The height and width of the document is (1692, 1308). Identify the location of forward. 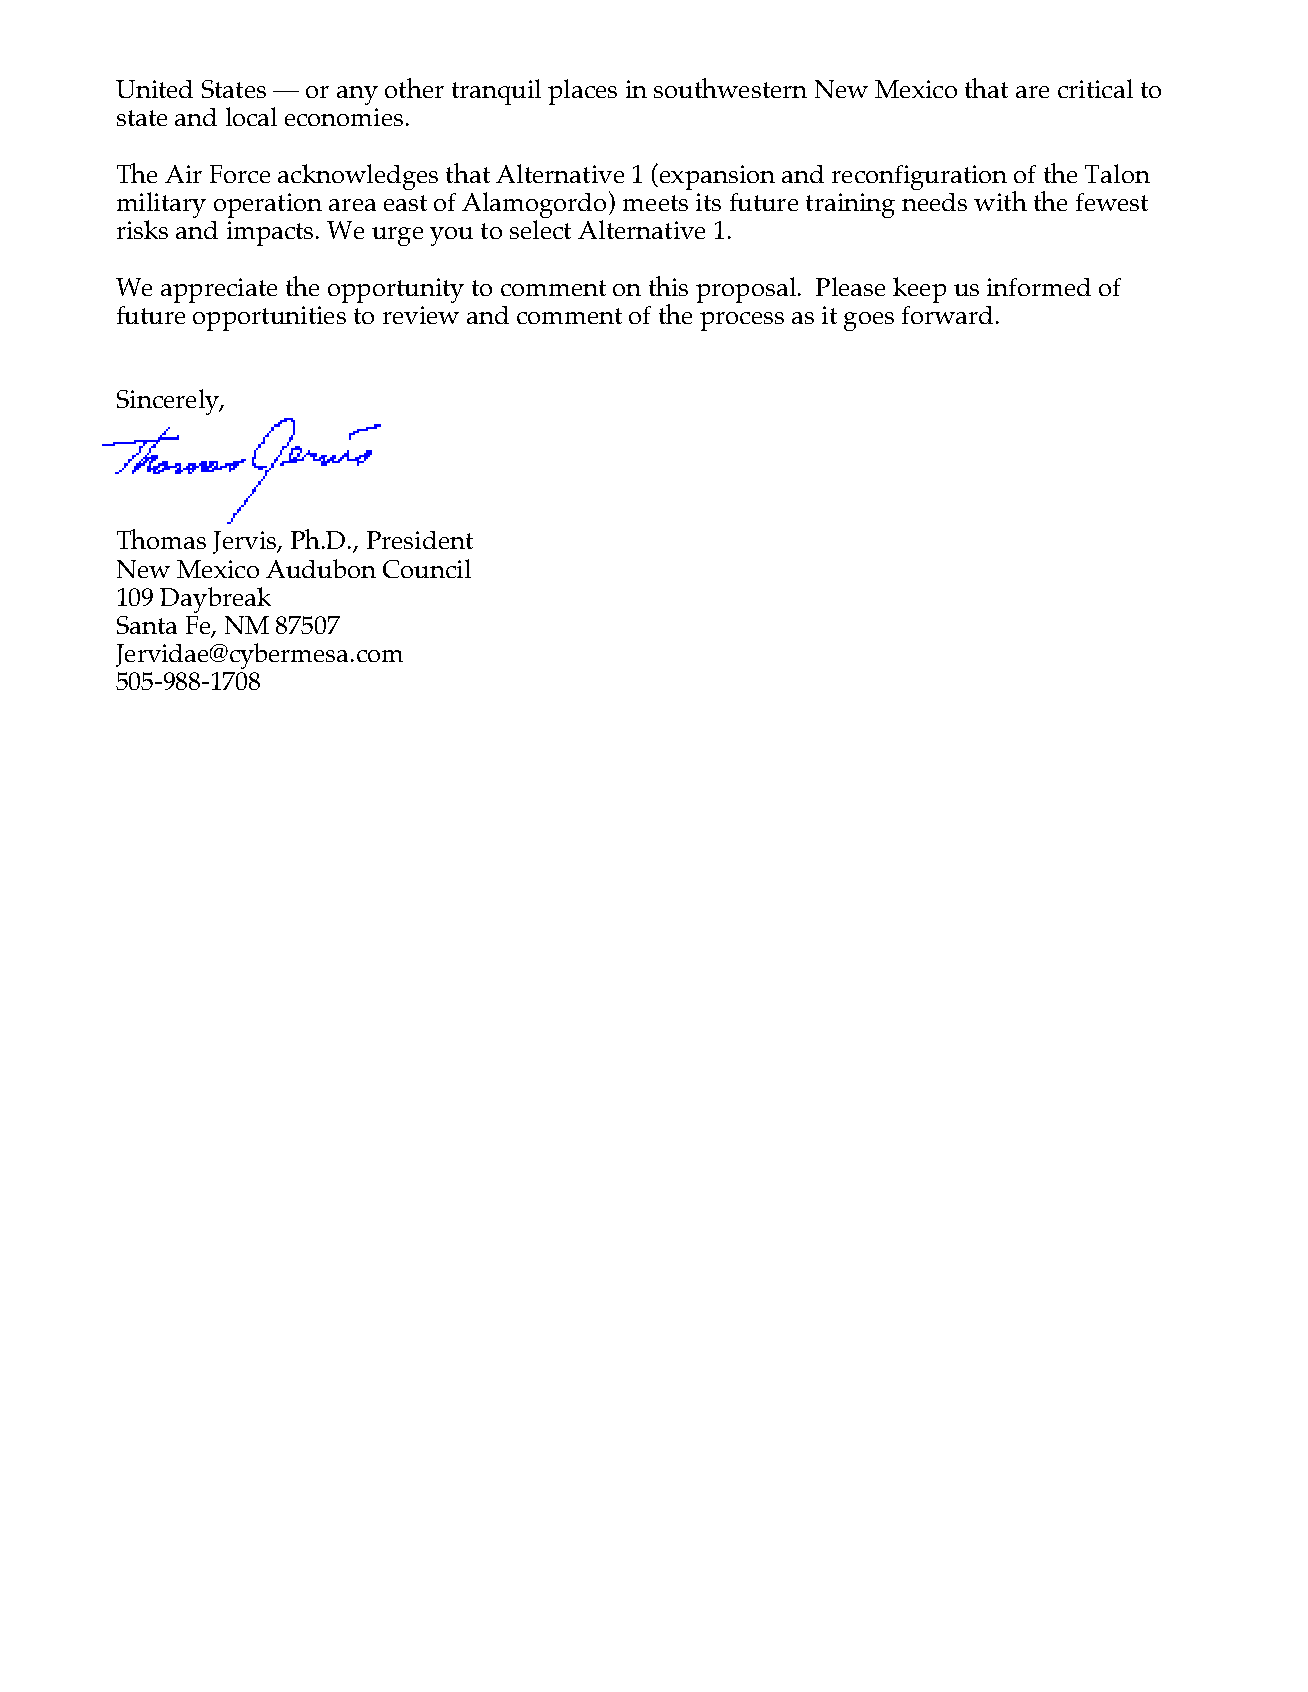
(947, 315).
